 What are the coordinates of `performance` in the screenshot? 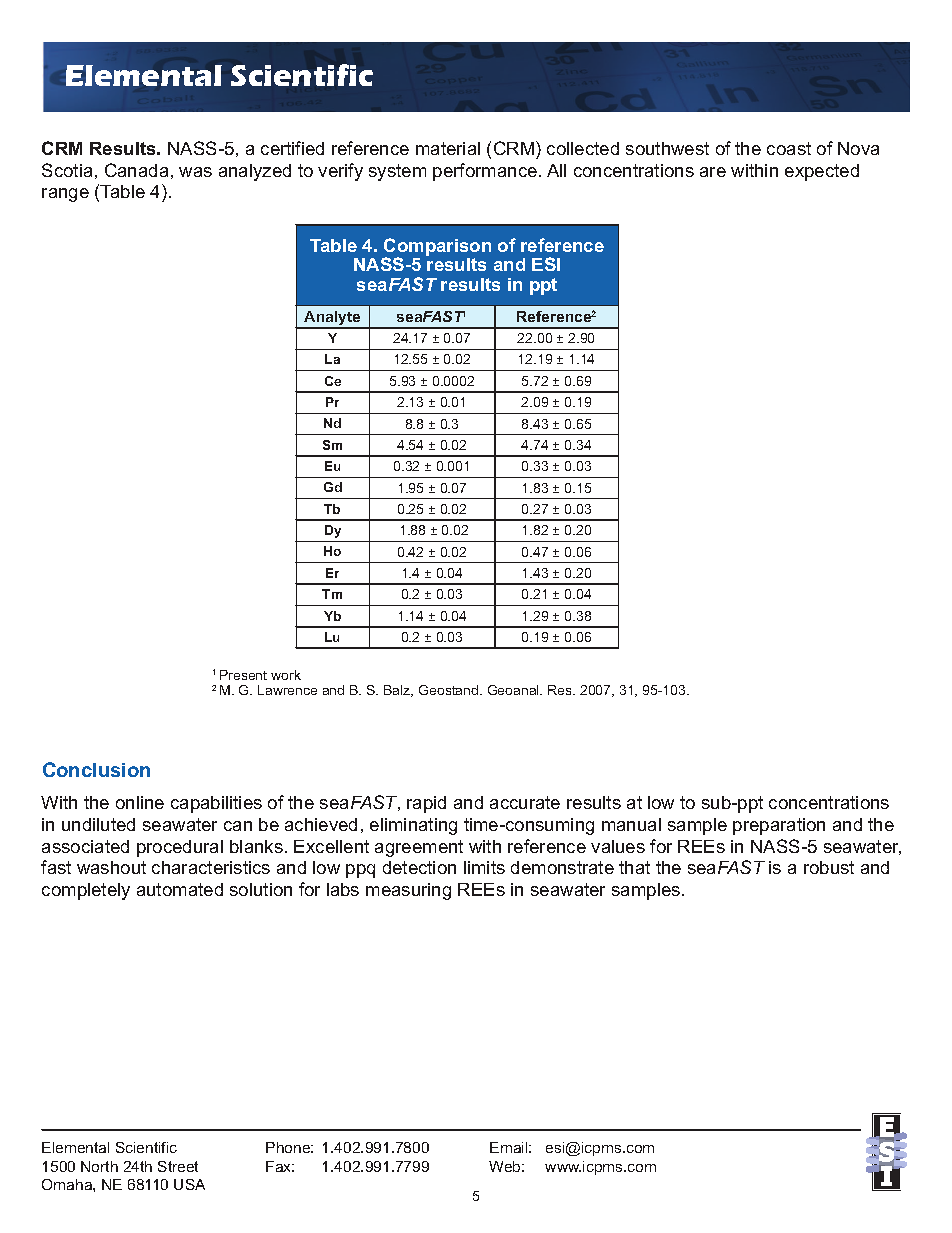 It's located at (485, 172).
